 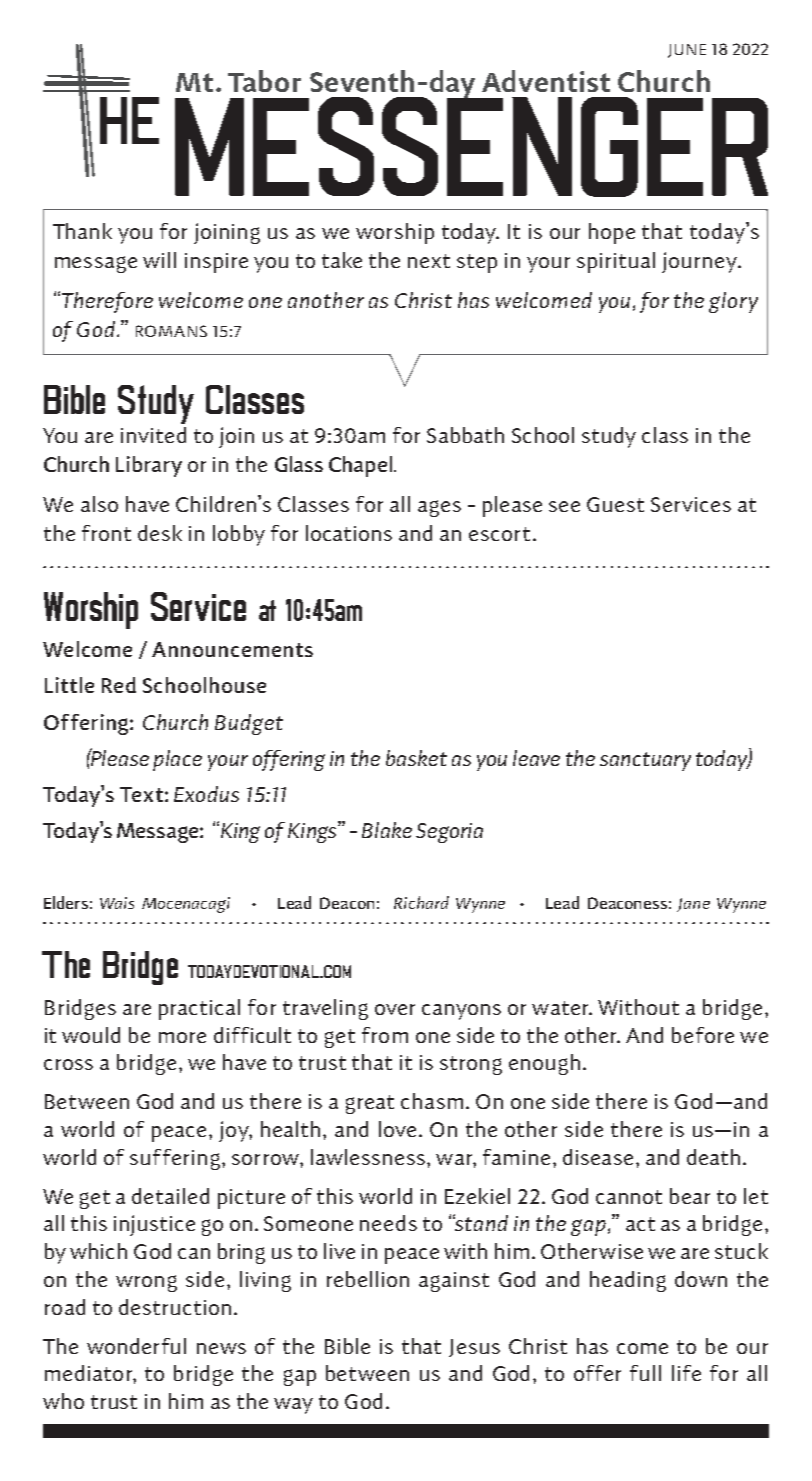 What do you see at coordinates (546, 81) in the page?
I see `Adventist` at bounding box center [546, 81].
